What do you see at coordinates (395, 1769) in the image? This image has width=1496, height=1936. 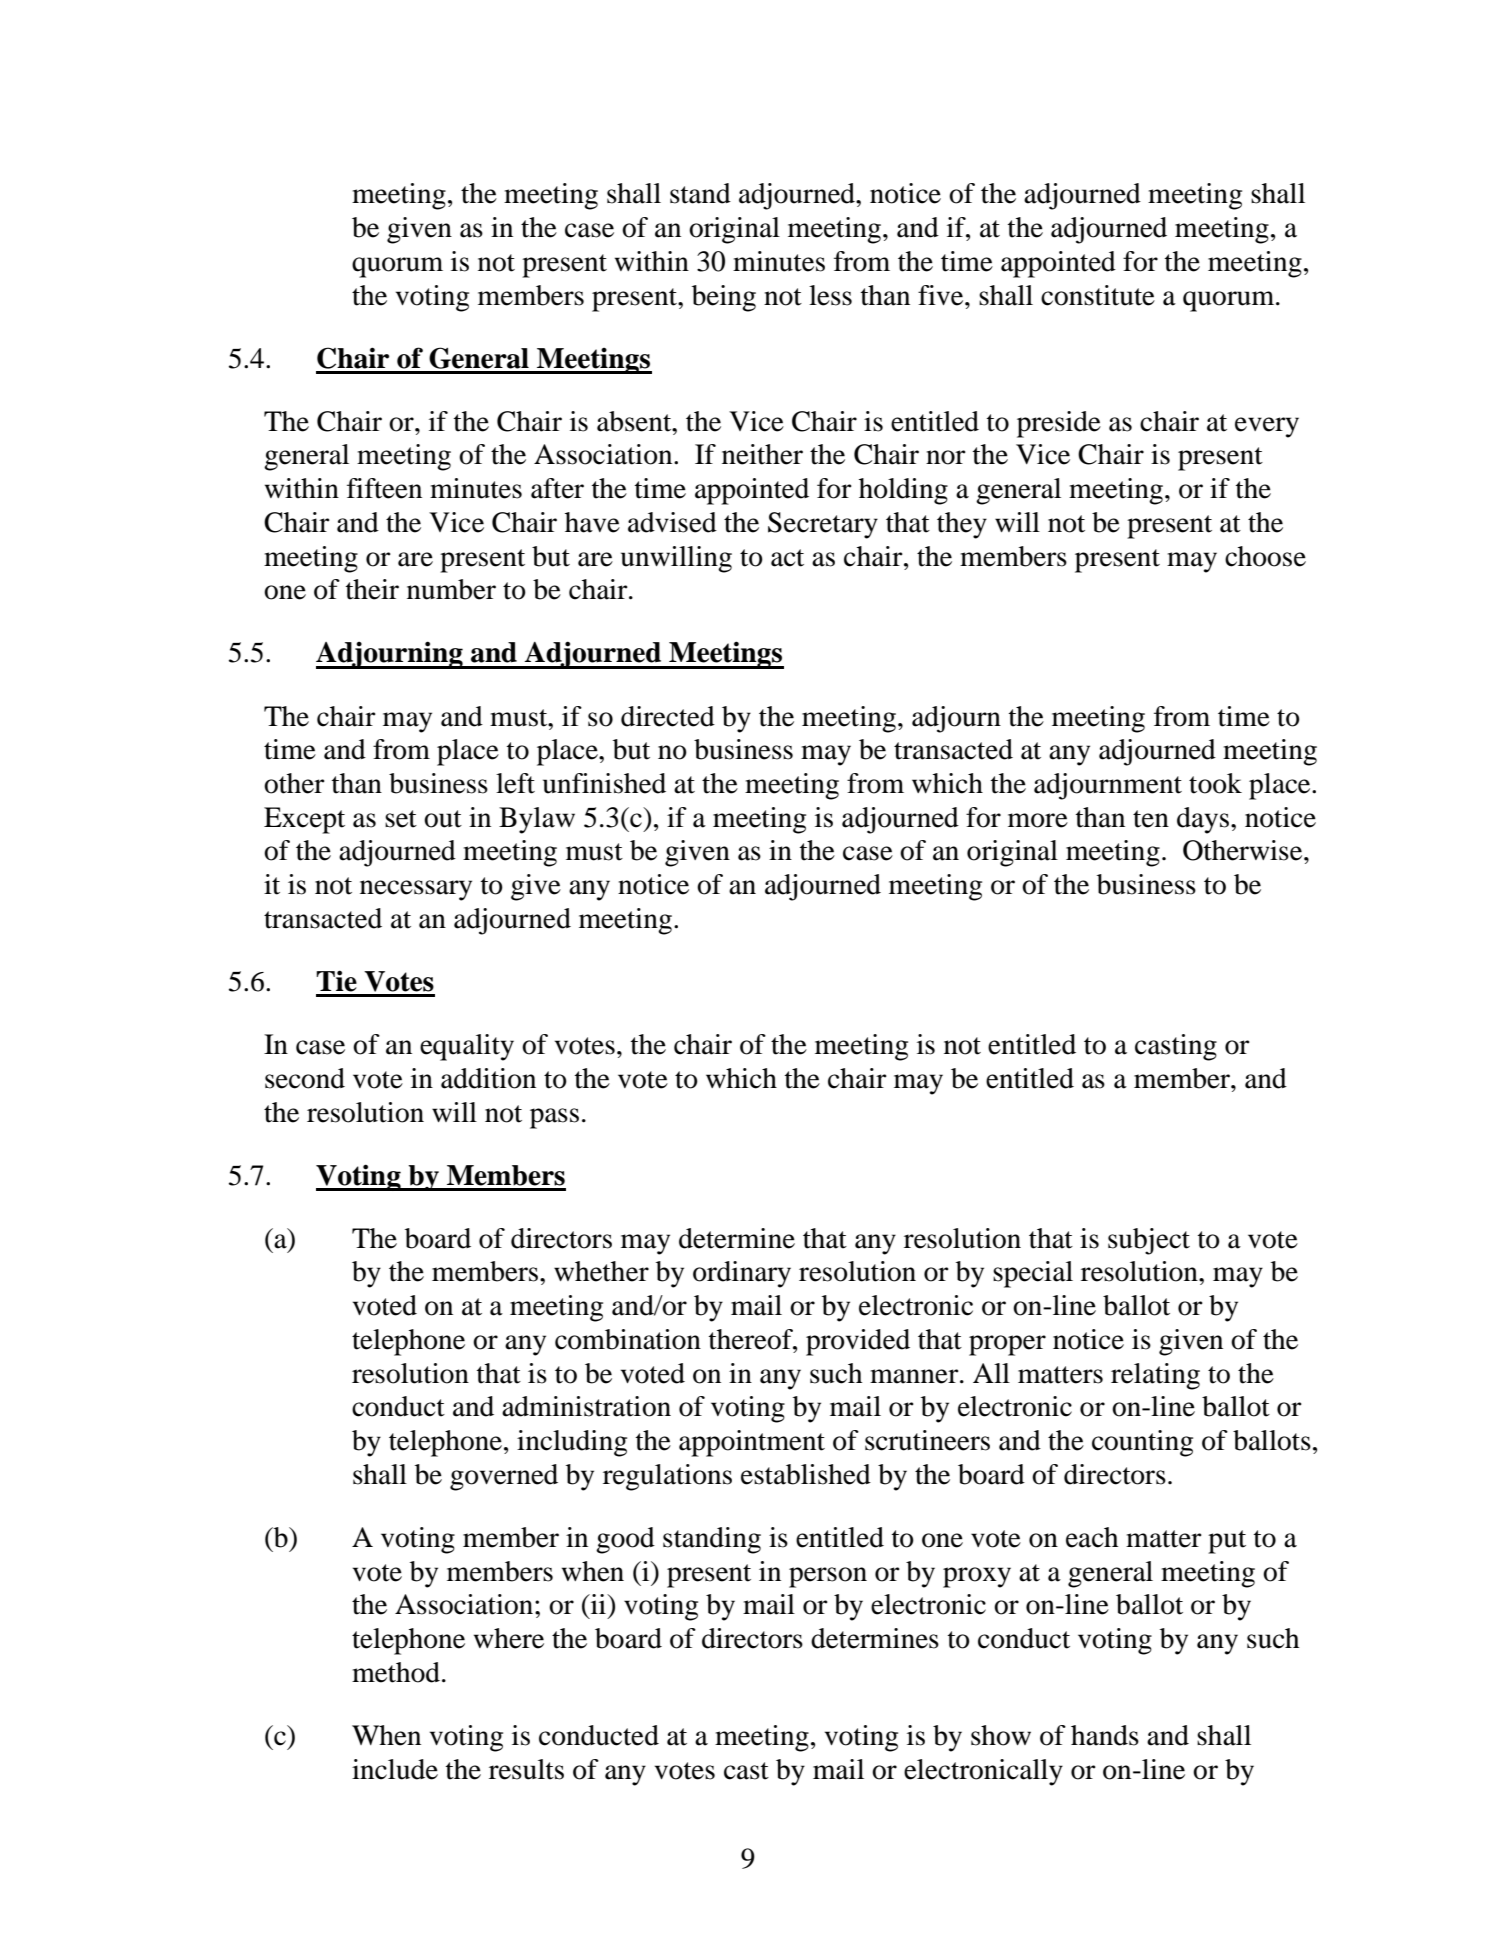 I see `include` at bounding box center [395, 1769].
